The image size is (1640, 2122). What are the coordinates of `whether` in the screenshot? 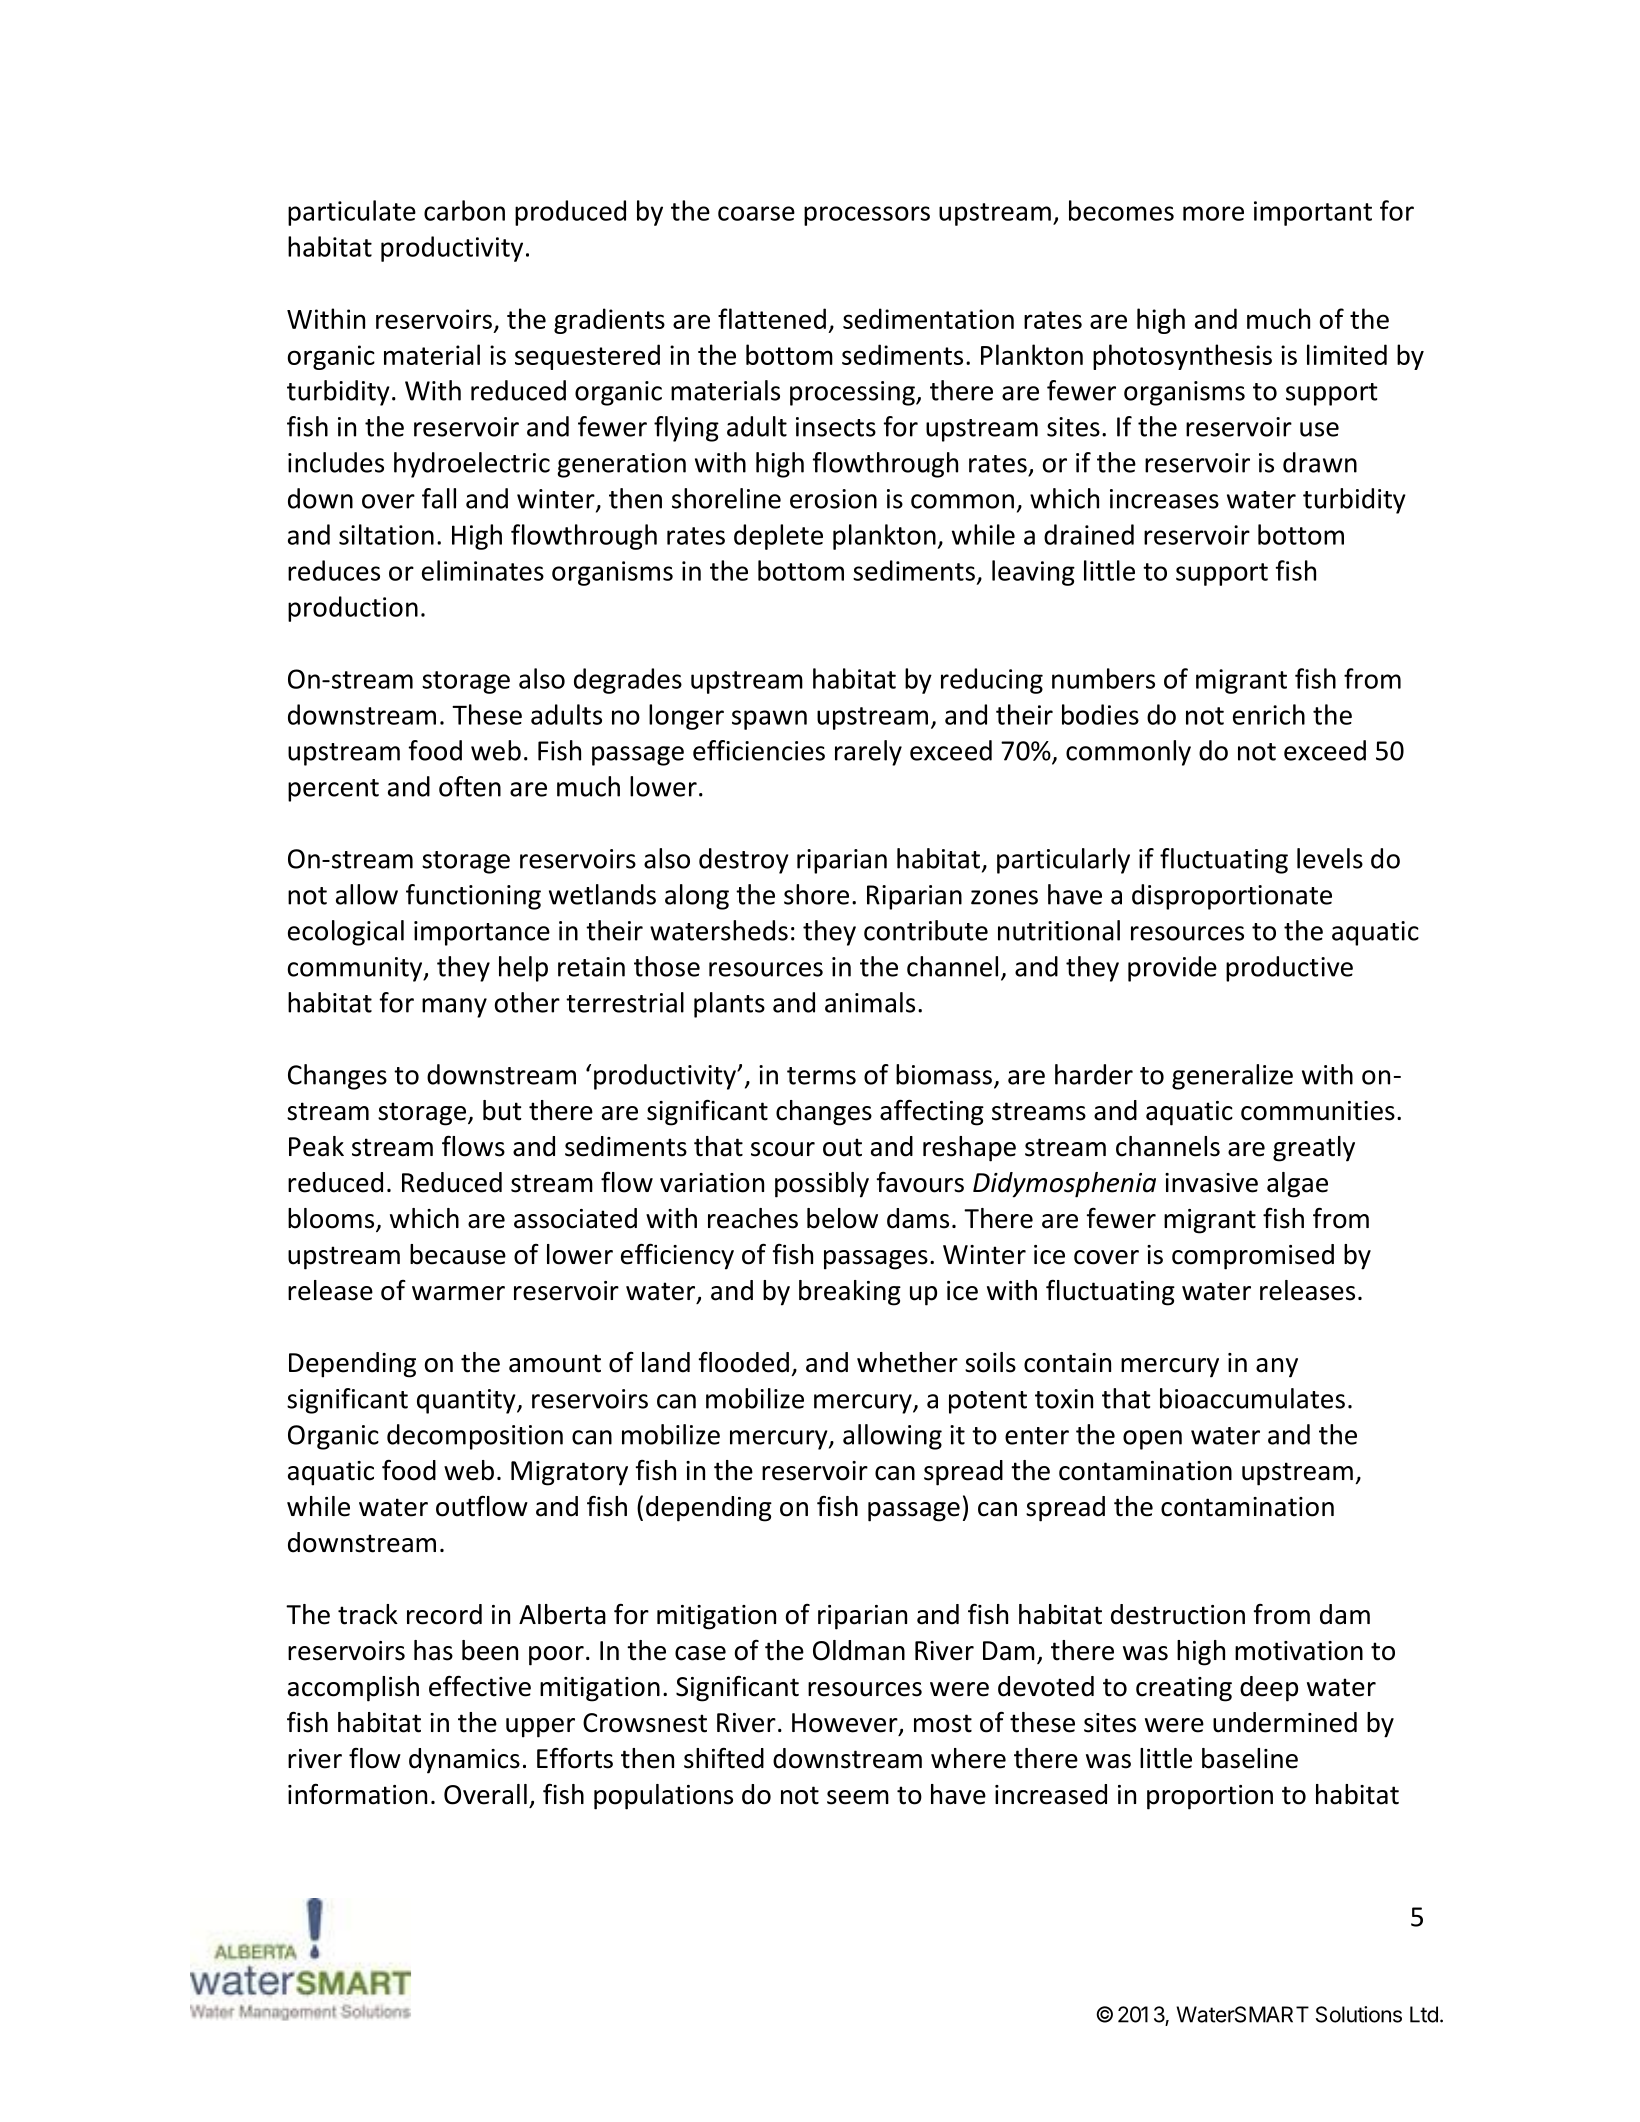 It's located at (907, 1362).
